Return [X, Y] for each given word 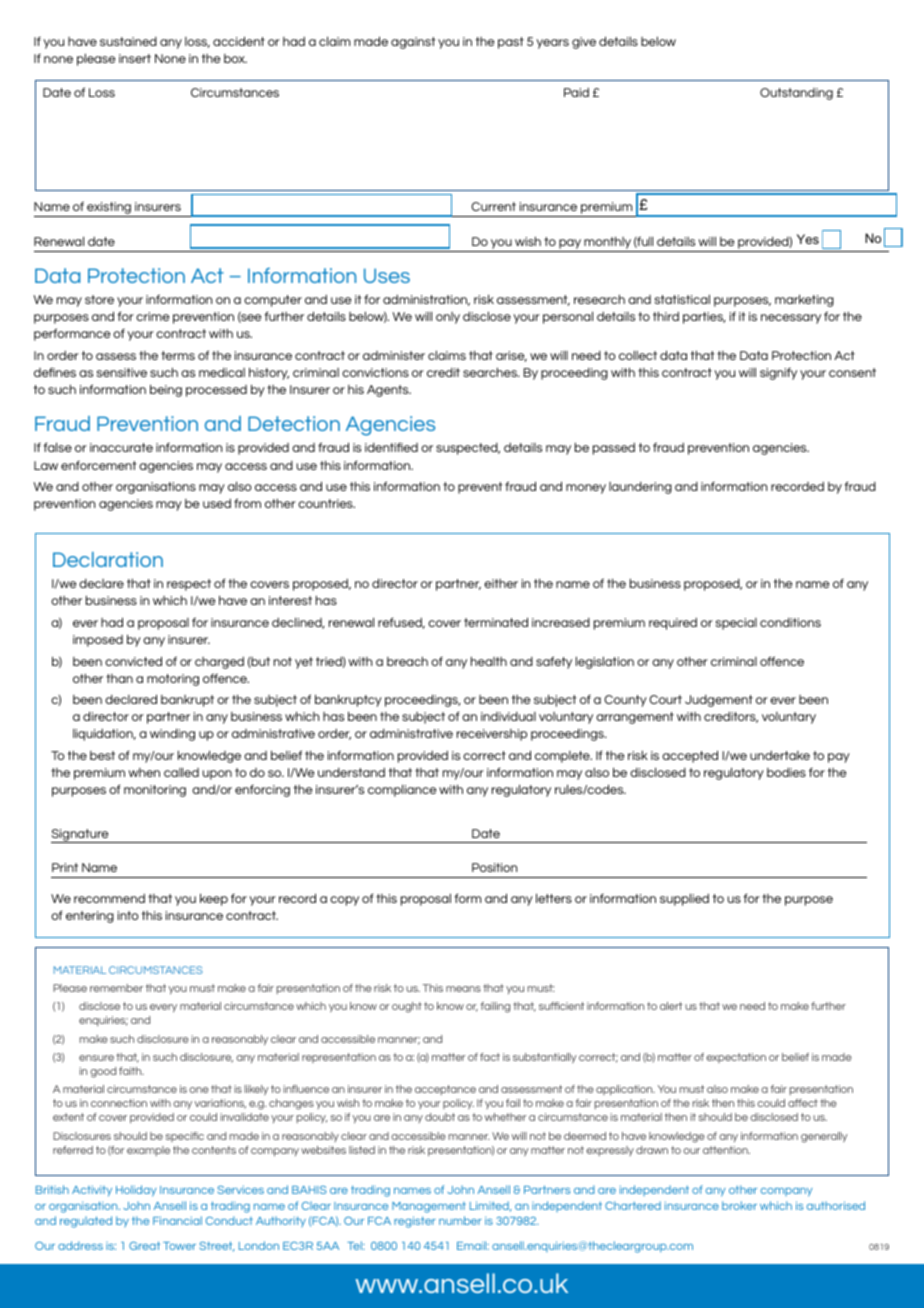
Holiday [136, 1191]
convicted [133, 661]
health [489, 661]
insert [135, 58]
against [413, 43]
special [736, 624]
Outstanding [796, 94]
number [460, 1220]
